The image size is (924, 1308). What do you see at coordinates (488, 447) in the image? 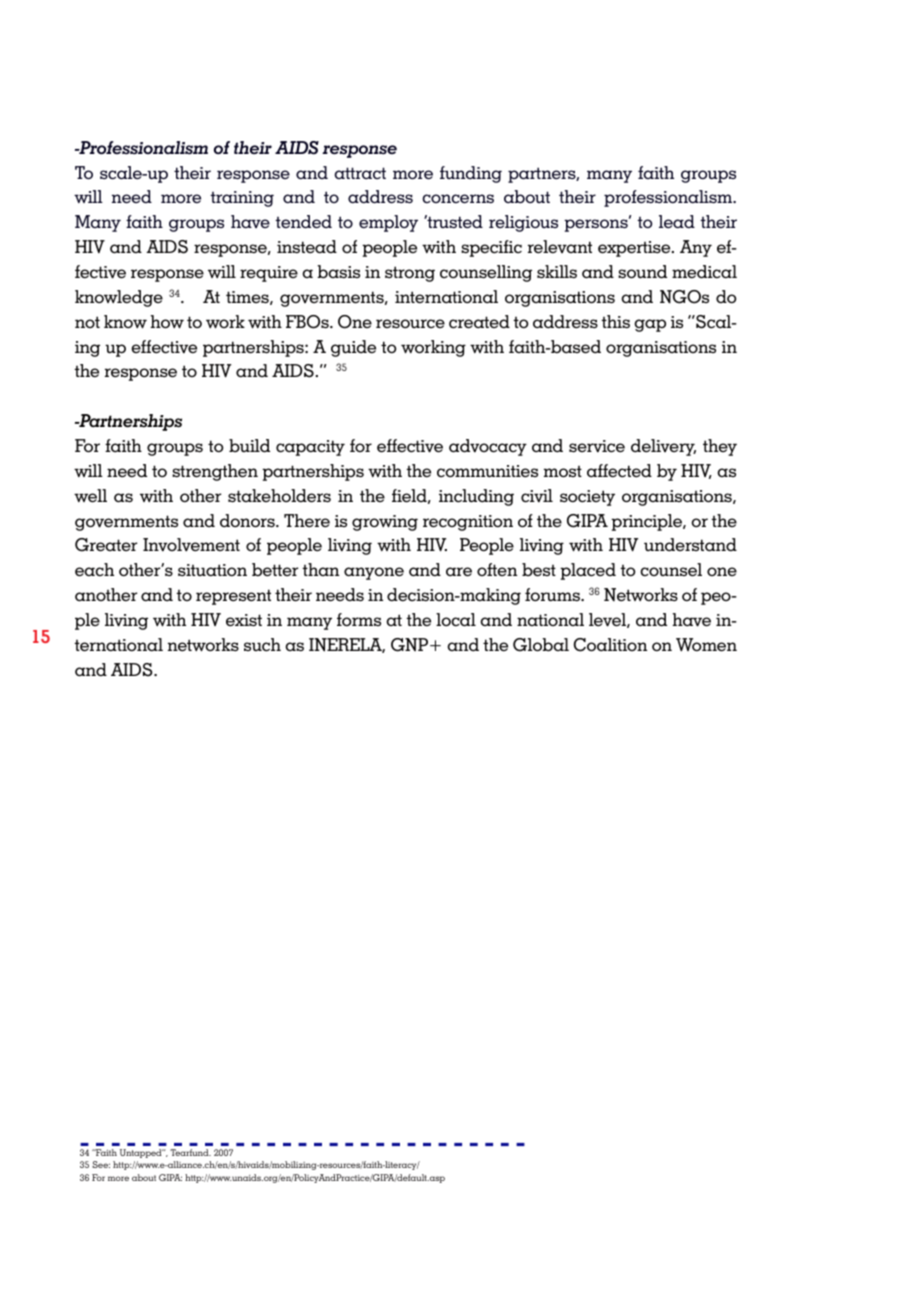
I see `advocacy` at bounding box center [488, 447].
